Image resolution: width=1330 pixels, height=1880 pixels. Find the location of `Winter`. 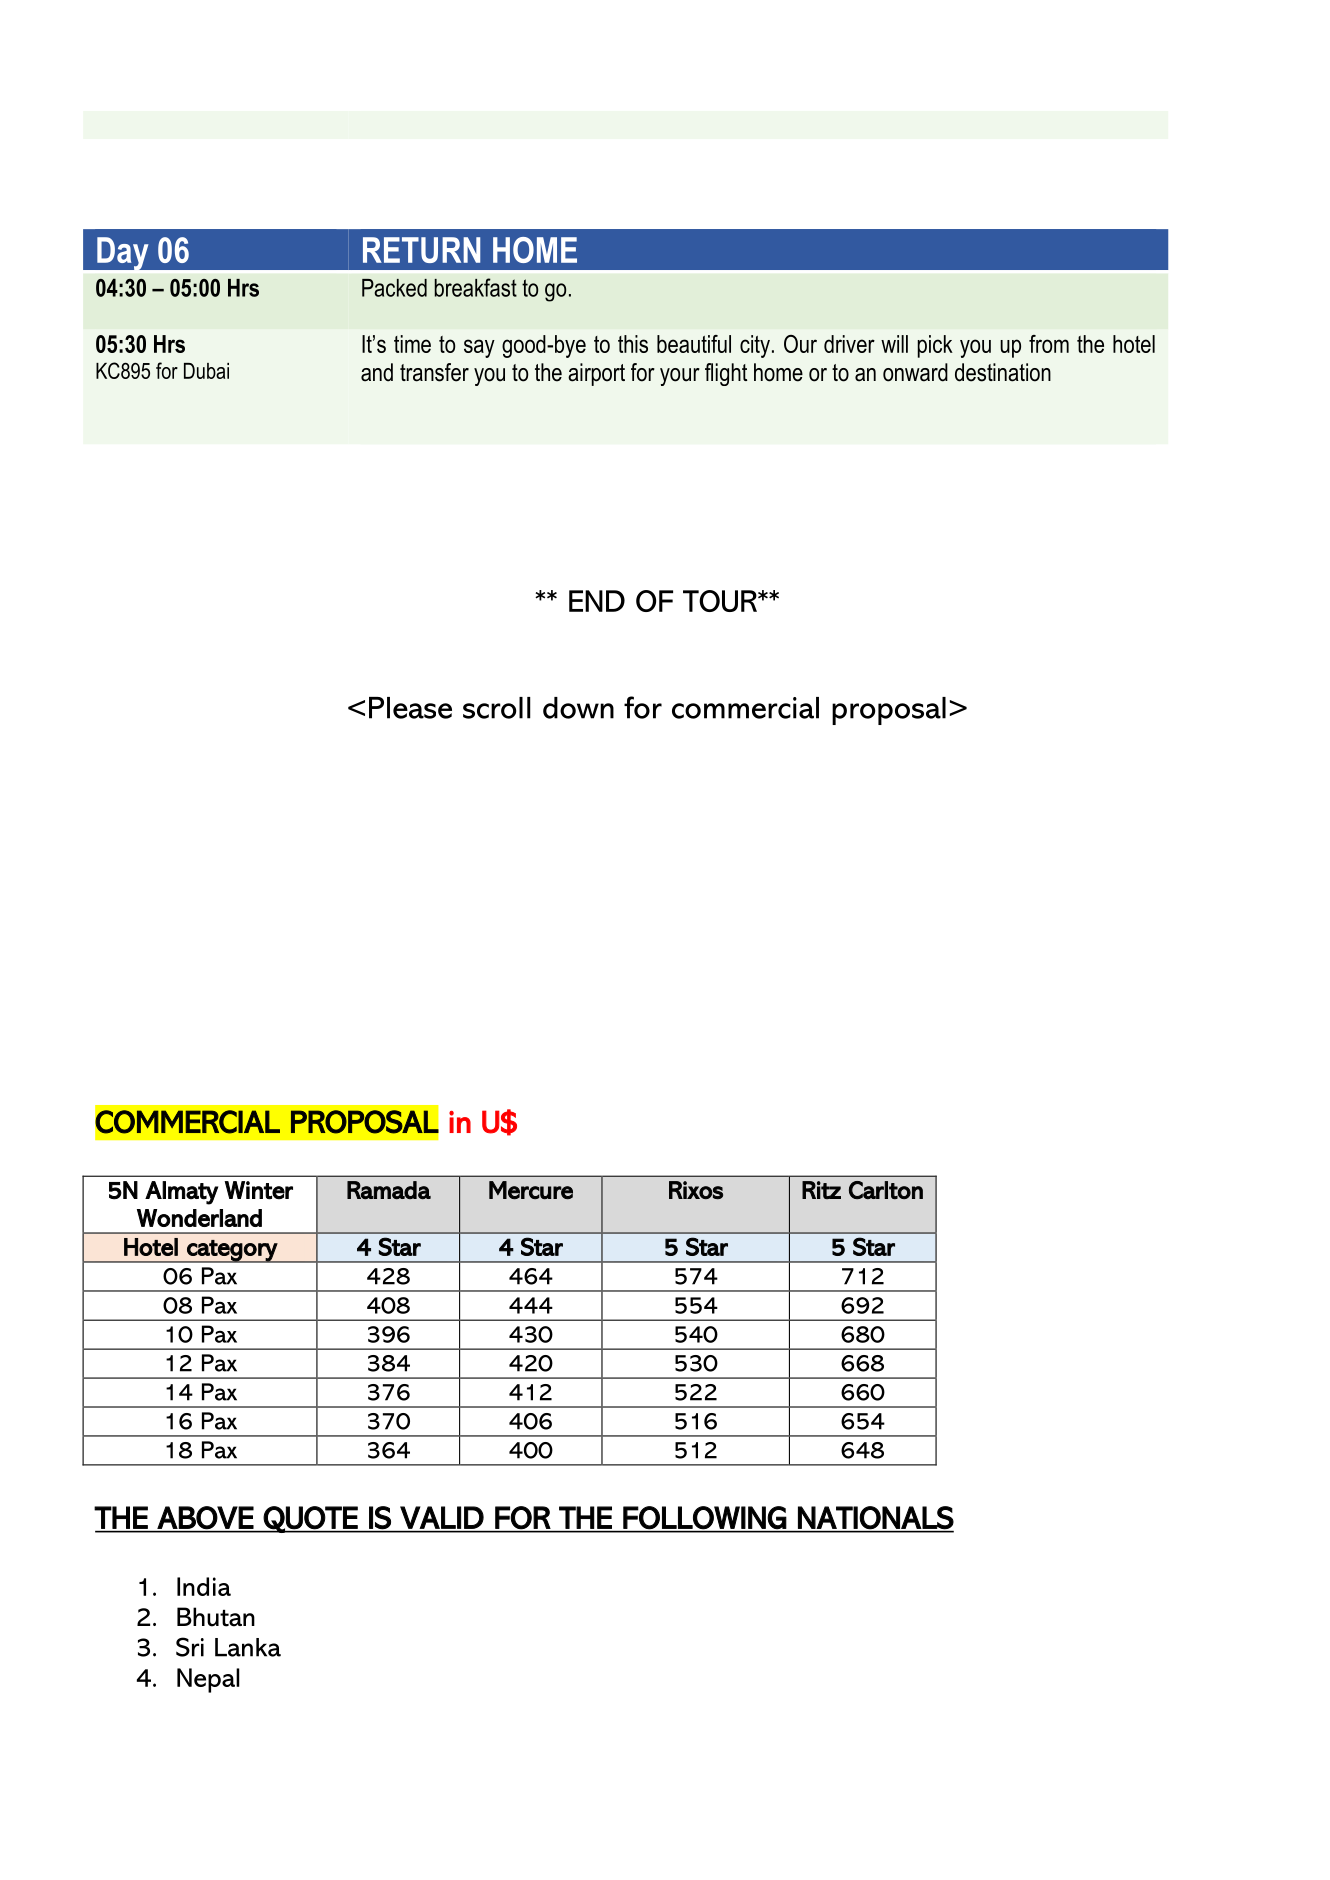

Winter is located at coordinates (258, 1190).
